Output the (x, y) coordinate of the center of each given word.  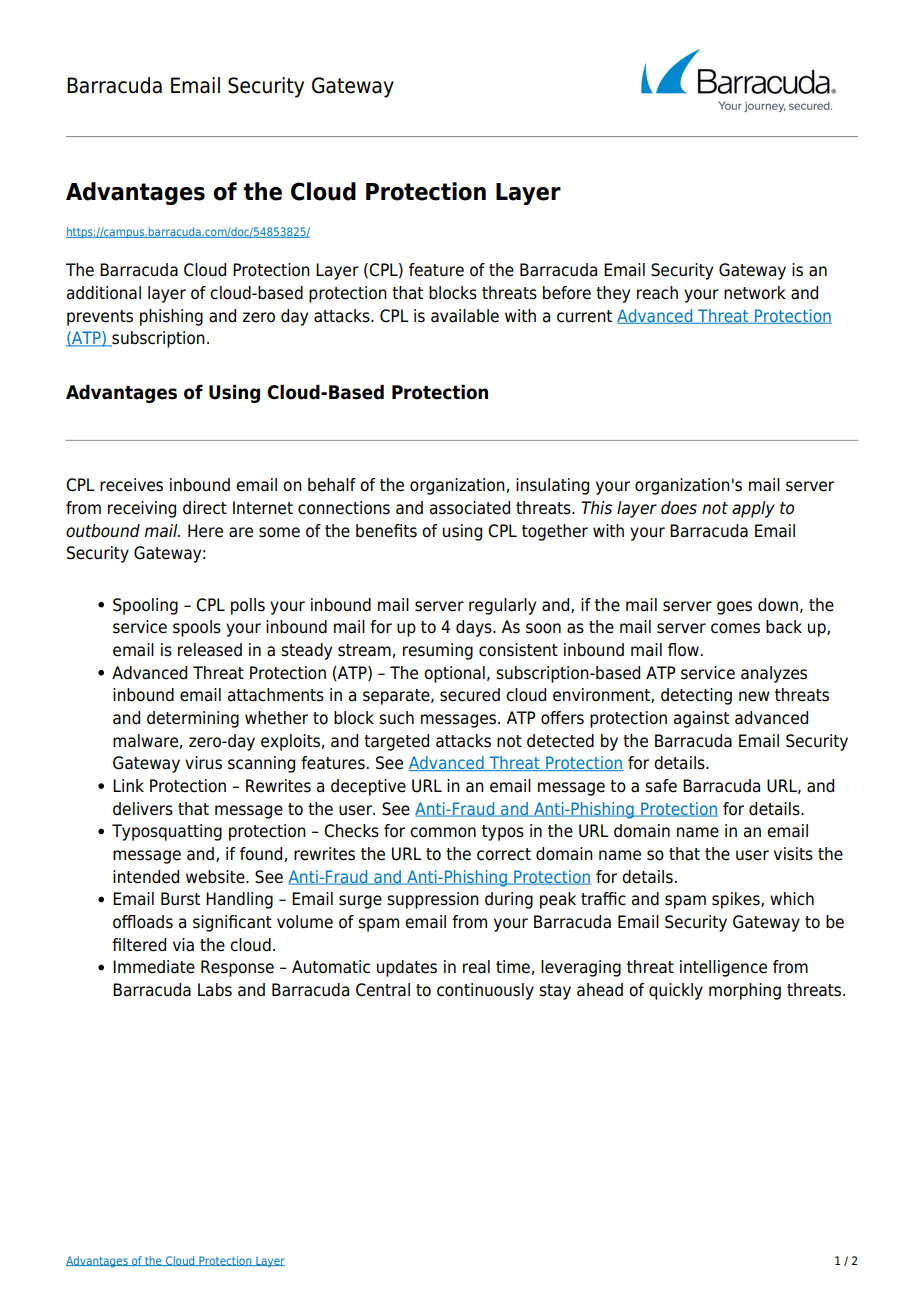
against (701, 719)
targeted (396, 742)
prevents (100, 318)
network (755, 293)
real (476, 967)
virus (203, 763)
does (679, 508)
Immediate (154, 967)
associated (470, 508)
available (465, 316)
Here (205, 531)
